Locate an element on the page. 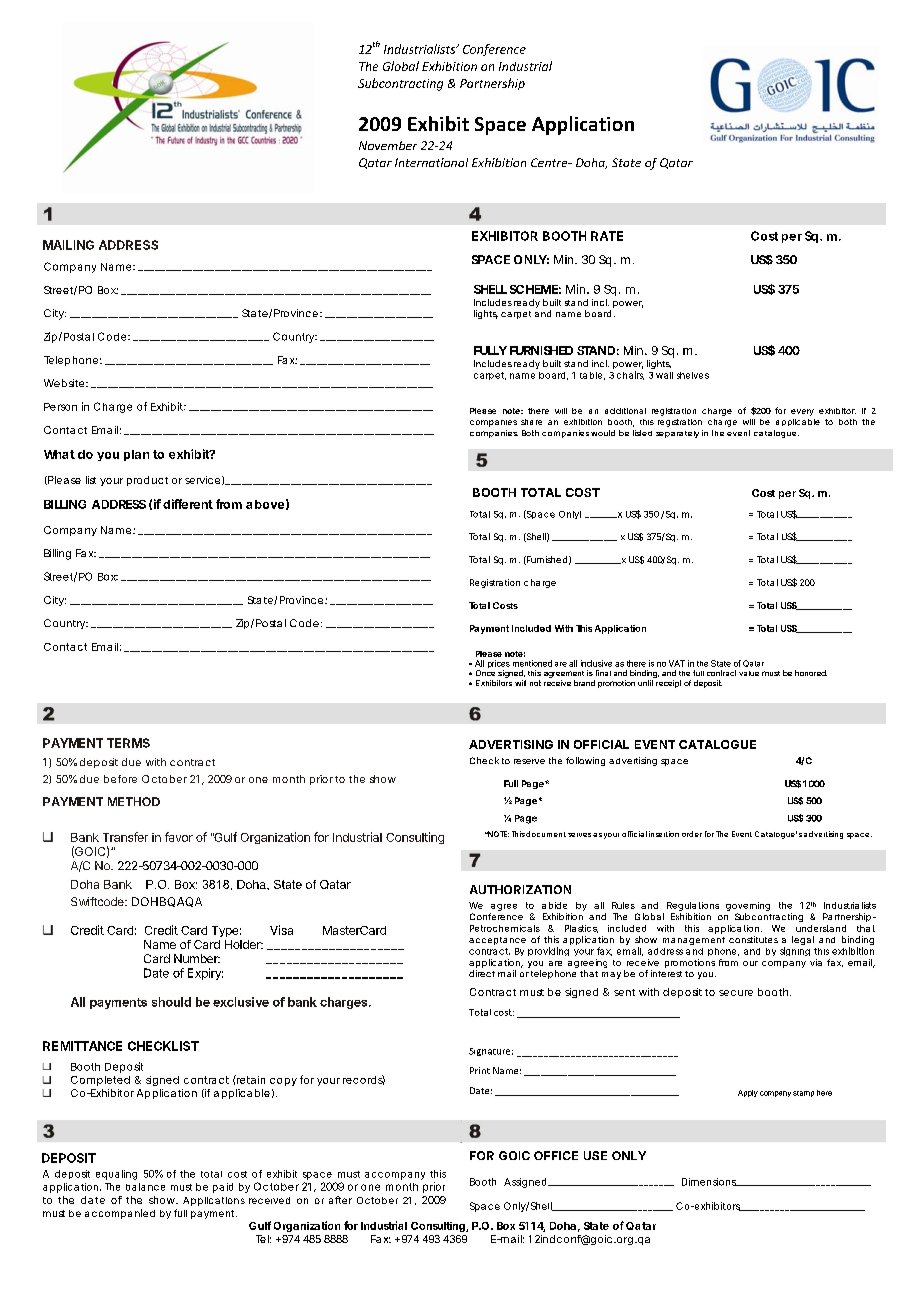 This image has height=1308, width=924. International is located at coordinates (431, 162).
